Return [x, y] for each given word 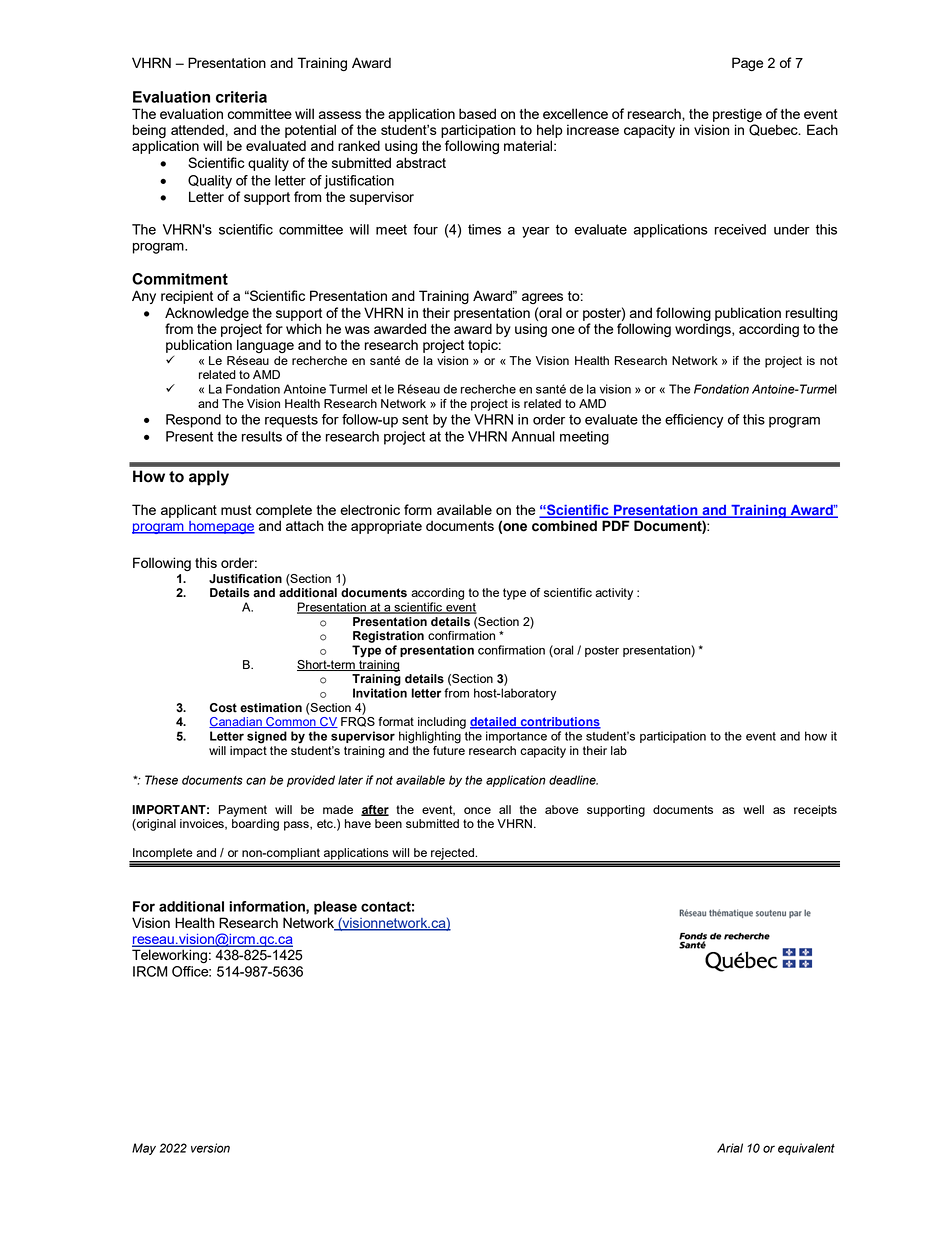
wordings [704, 330]
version [210, 1148]
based [477, 113]
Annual [533, 436]
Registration [388, 637]
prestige [737, 115]
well [753, 809]
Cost [223, 708]
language [265, 346]
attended [197, 129]
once [477, 810]
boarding [255, 825]
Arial [730, 1148]
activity [614, 594]
